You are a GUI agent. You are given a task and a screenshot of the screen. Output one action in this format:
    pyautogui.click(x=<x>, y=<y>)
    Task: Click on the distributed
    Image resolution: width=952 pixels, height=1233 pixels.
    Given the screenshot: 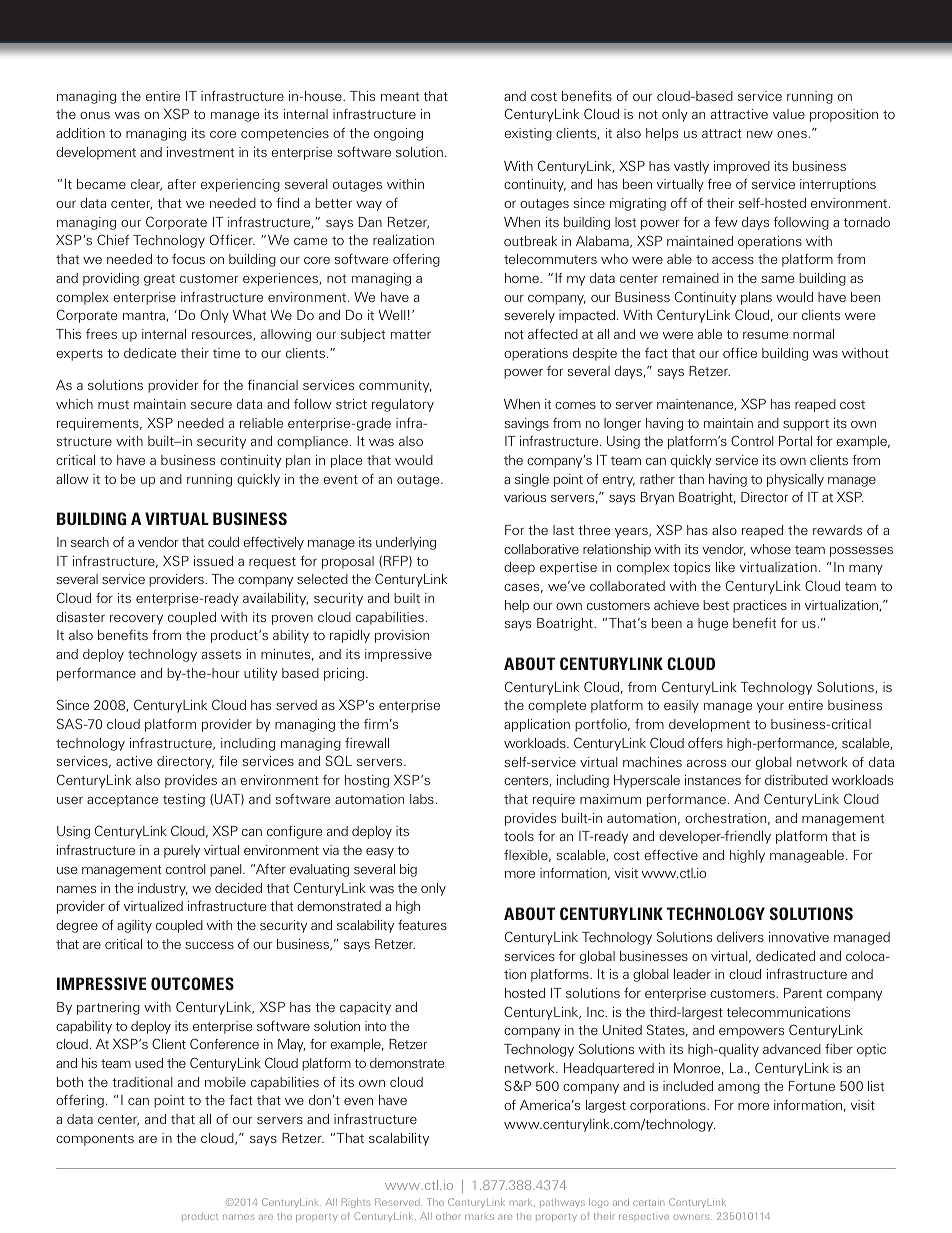 What is the action you would take?
    pyautogui.click(x=796, y=780)
